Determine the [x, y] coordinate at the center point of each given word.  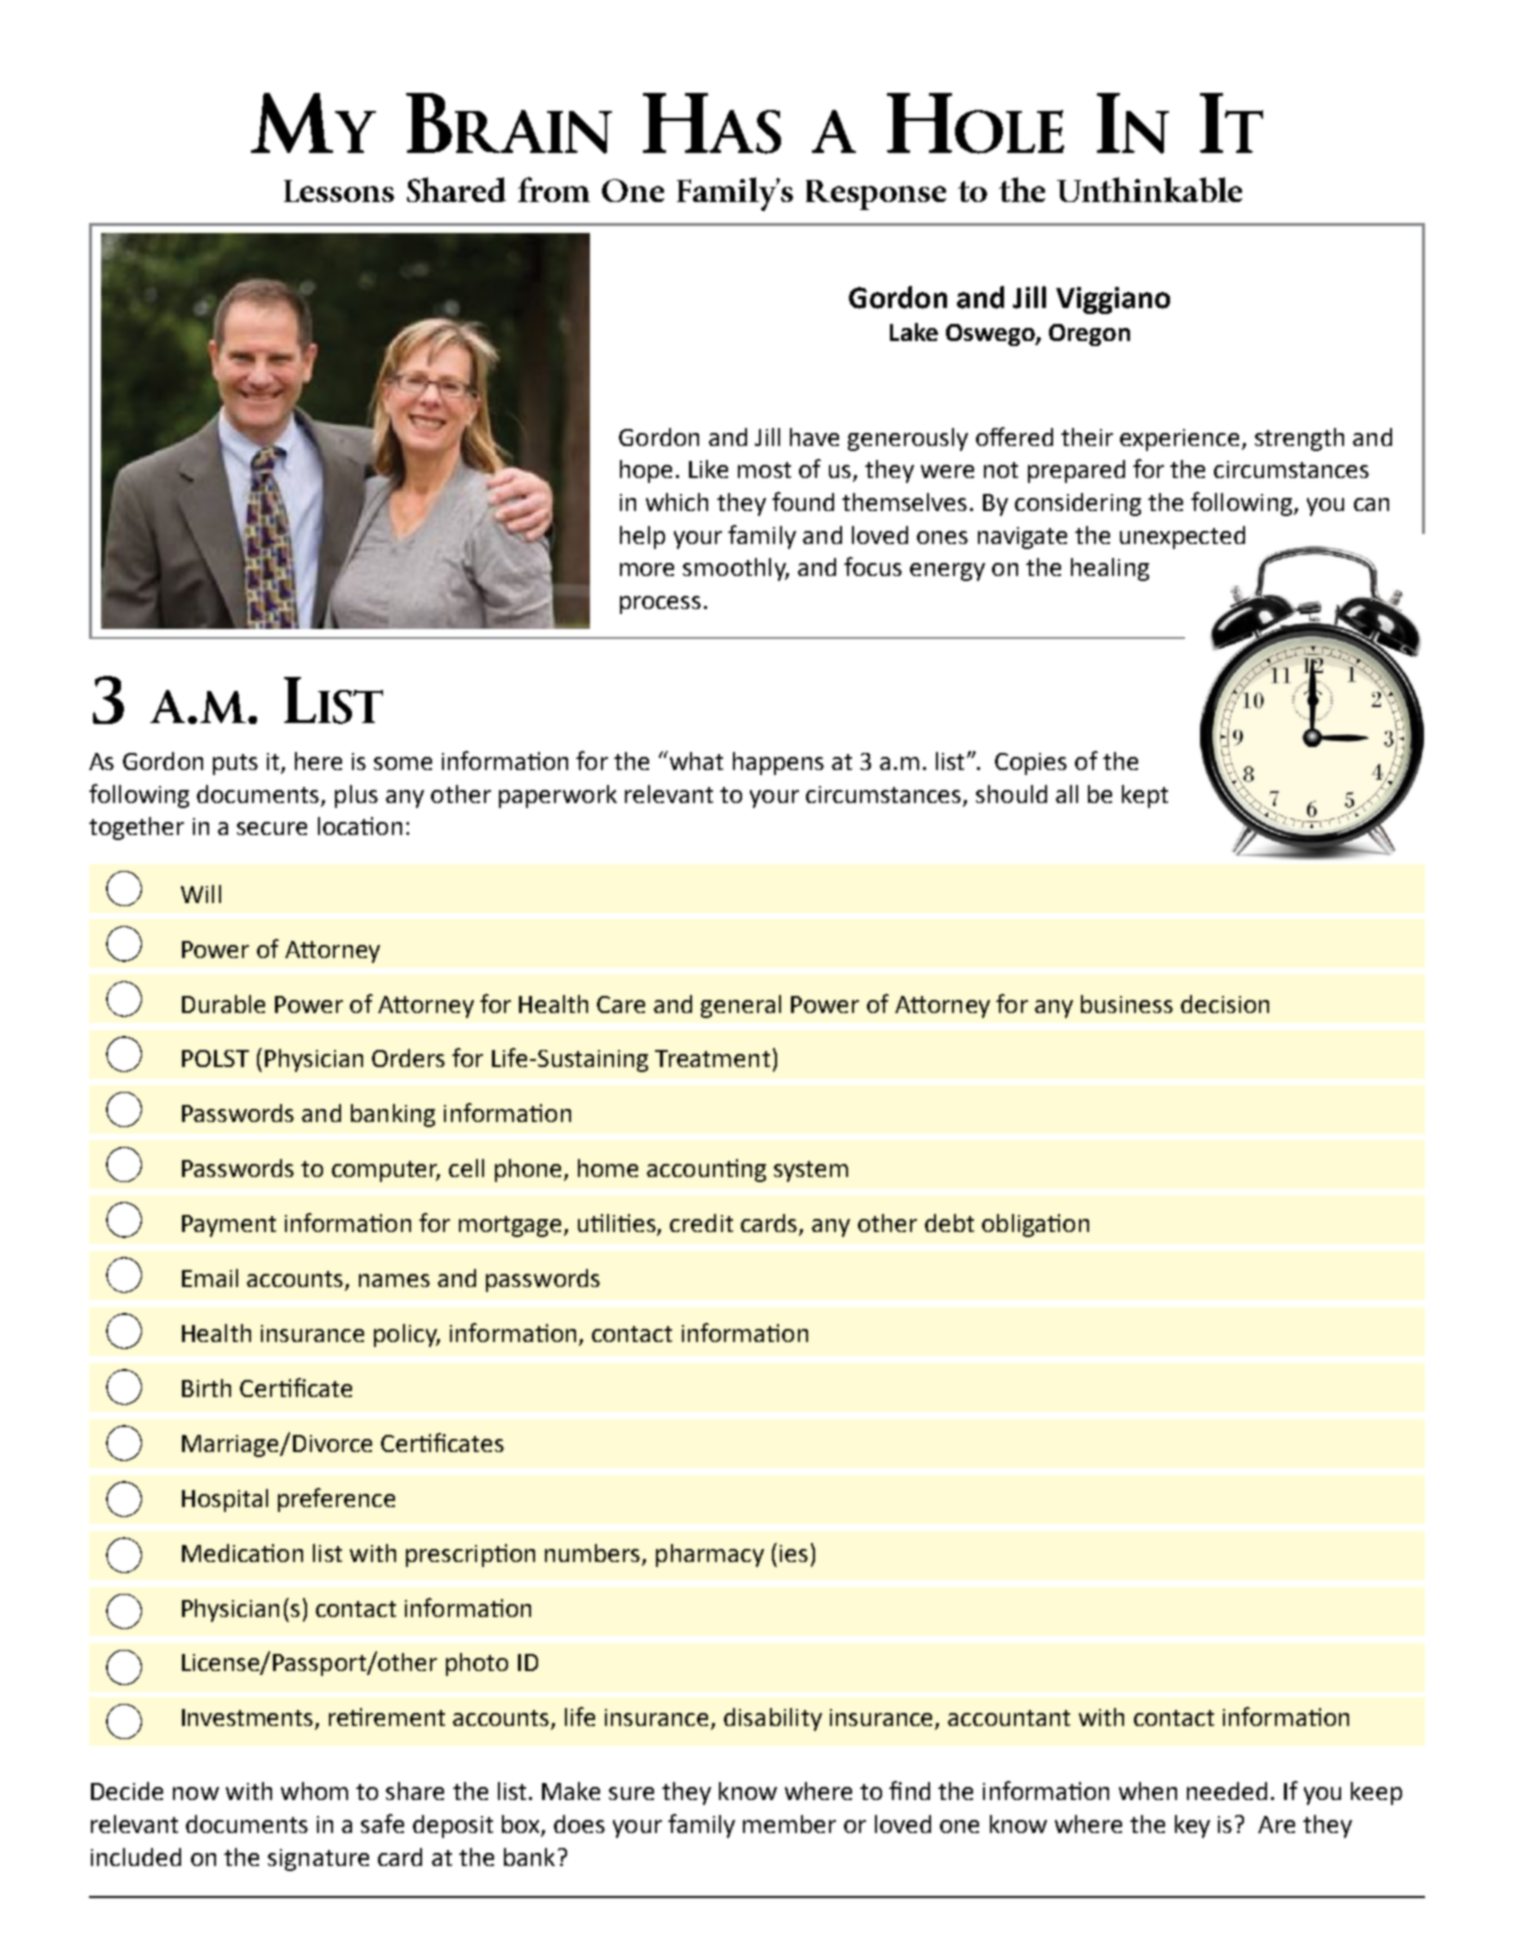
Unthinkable [1149, 189]
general [741, 1006]
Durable [223, 1004]
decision [1225, 1004]
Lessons [339, 191]
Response [876, 195]
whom [314, 1791]
